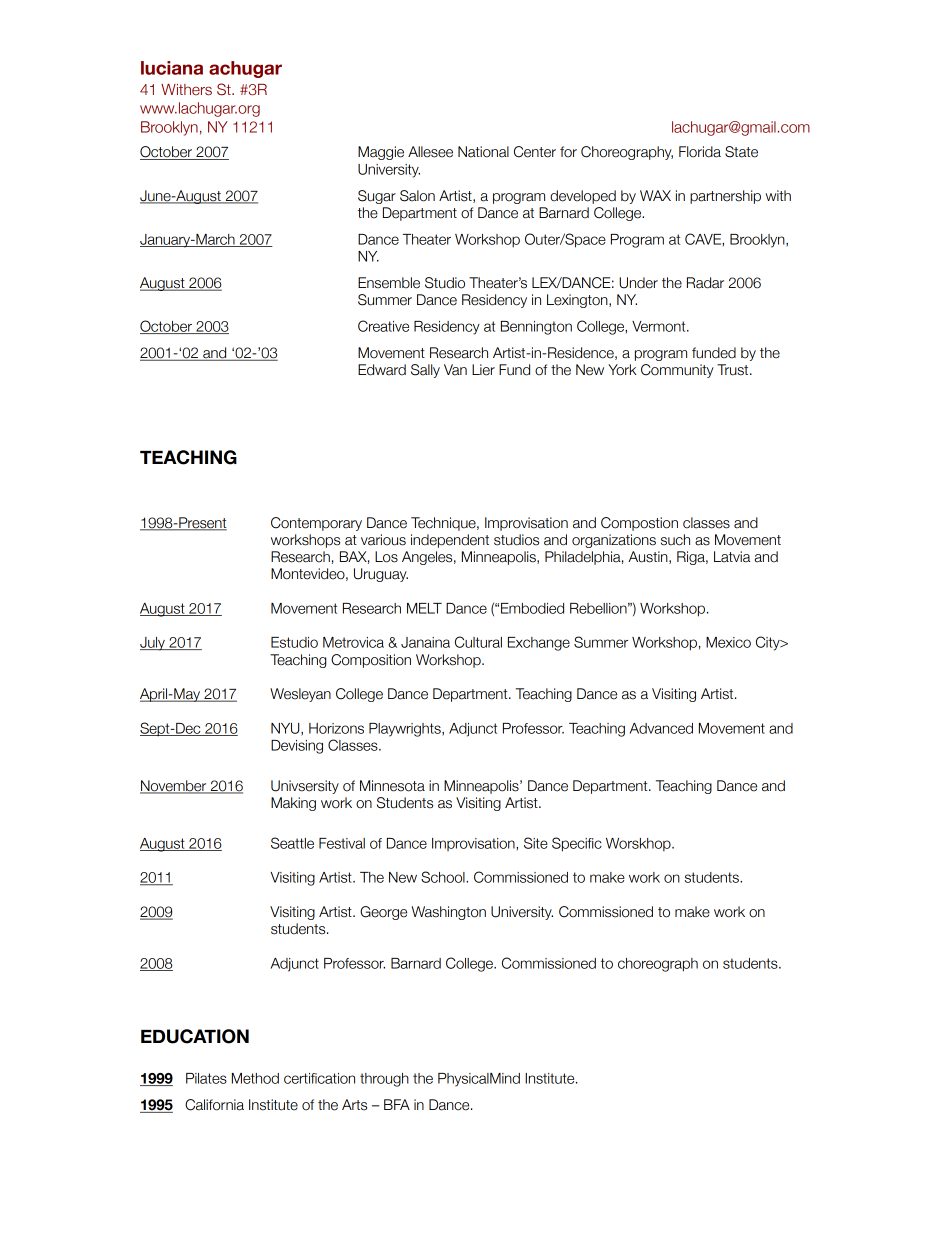 The width and height of the screenshot is (952, 1233). Describe the element at coordinates (206, 1078) in the screenshot. I see `Pilates` at that location.
